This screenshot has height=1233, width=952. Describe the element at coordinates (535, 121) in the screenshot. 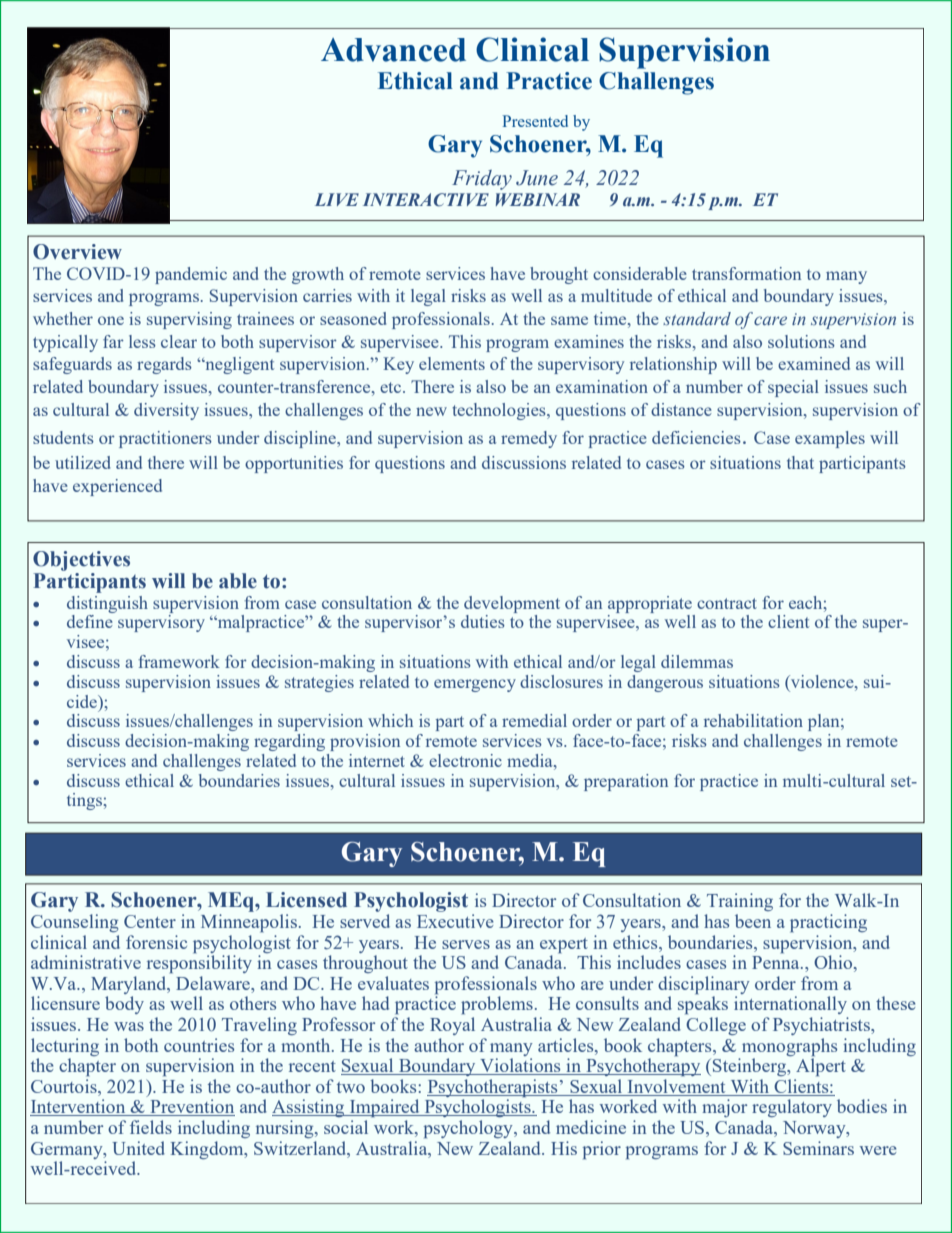

I see `Presented` at that location.
